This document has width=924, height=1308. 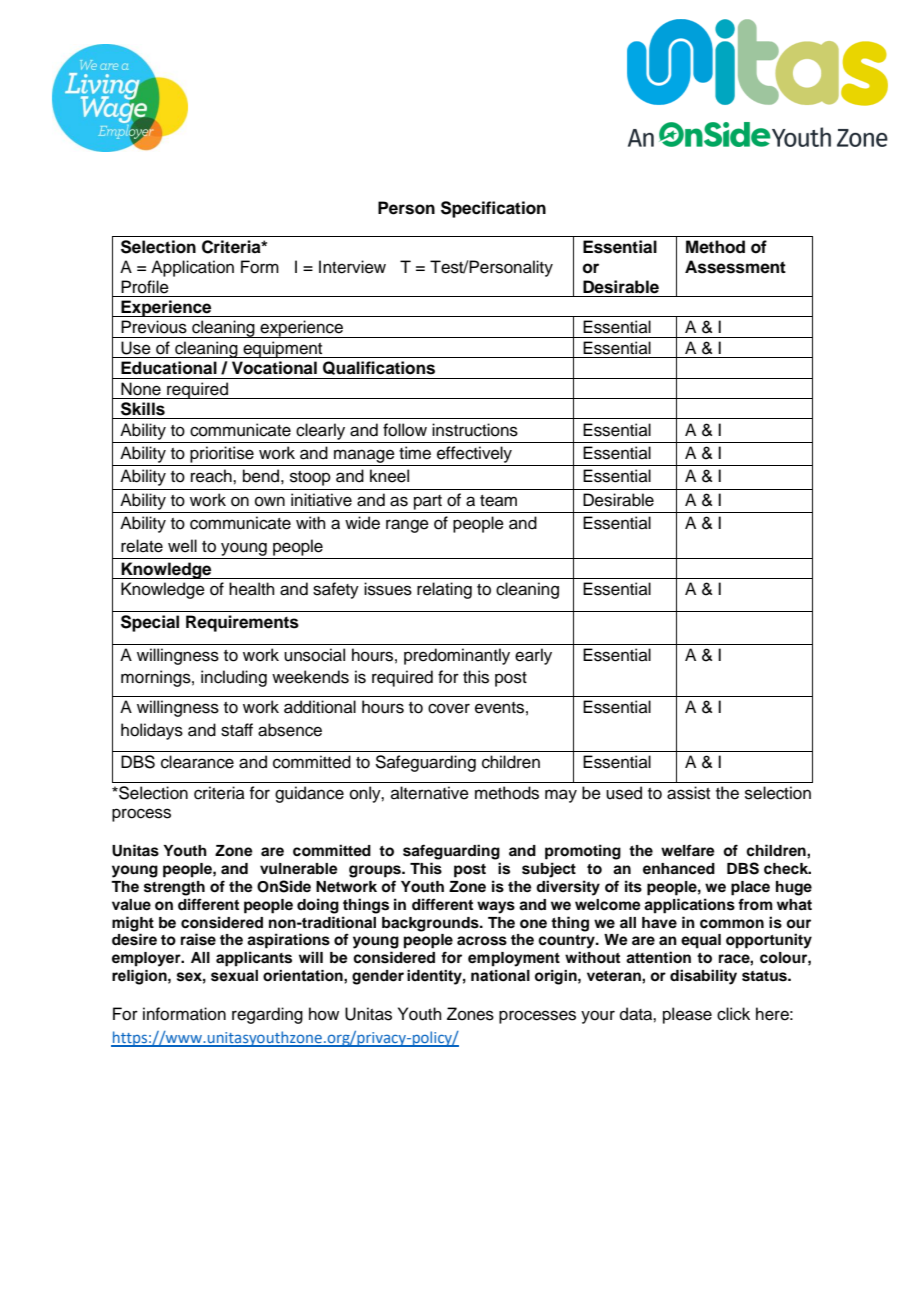 I want to click on sexual, so click(x=234, y=976).
